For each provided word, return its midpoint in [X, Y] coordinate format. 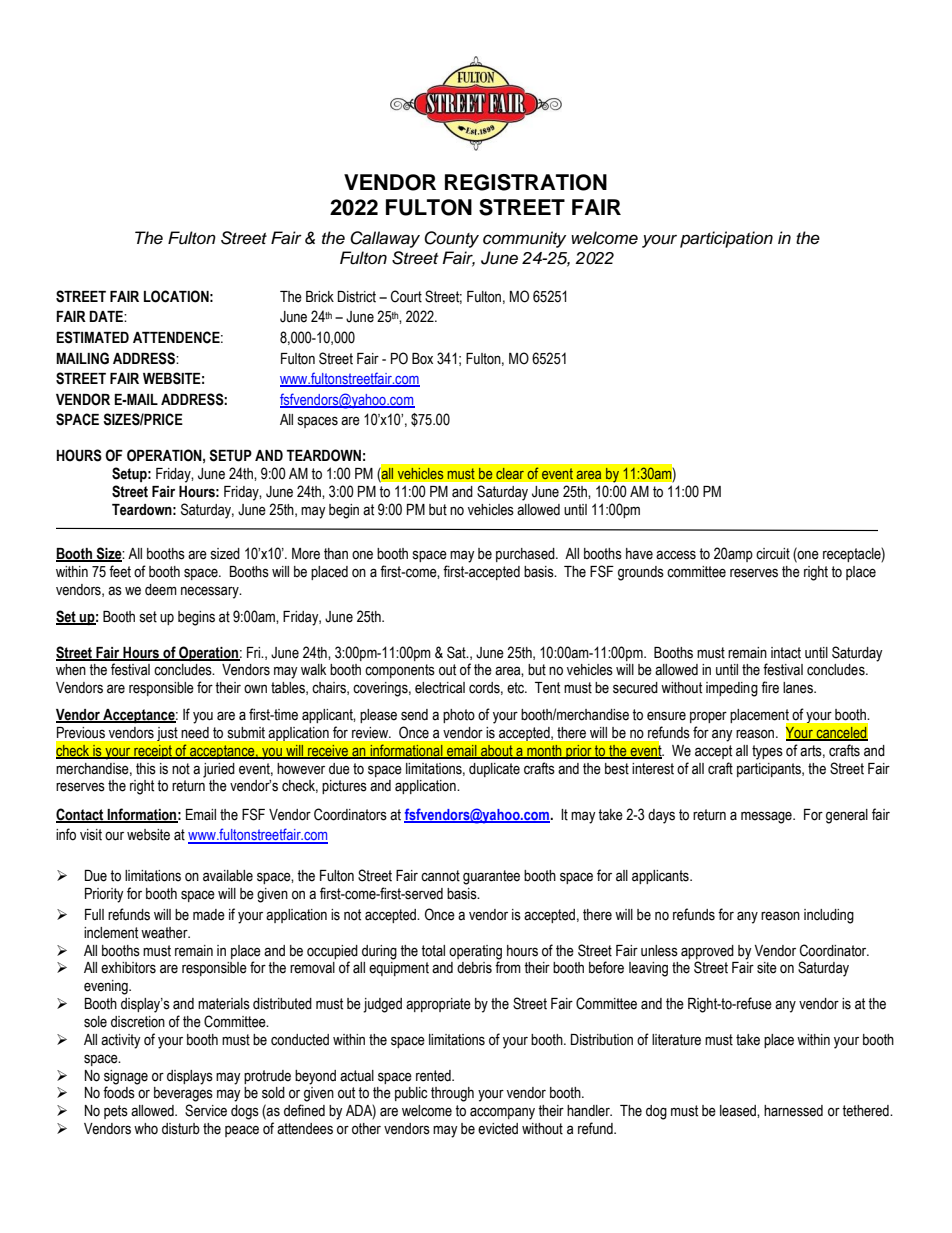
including [829, 916]
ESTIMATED [93, 337]
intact [786, 653]
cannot [440, 876]
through [452, 1094]
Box [422, 359]
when [71, 670]
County [451, 239]
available [228, 876]
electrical [440, 688]
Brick [320, 297]
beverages [183, 1094]
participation [726, 239]
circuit [773, 554]
